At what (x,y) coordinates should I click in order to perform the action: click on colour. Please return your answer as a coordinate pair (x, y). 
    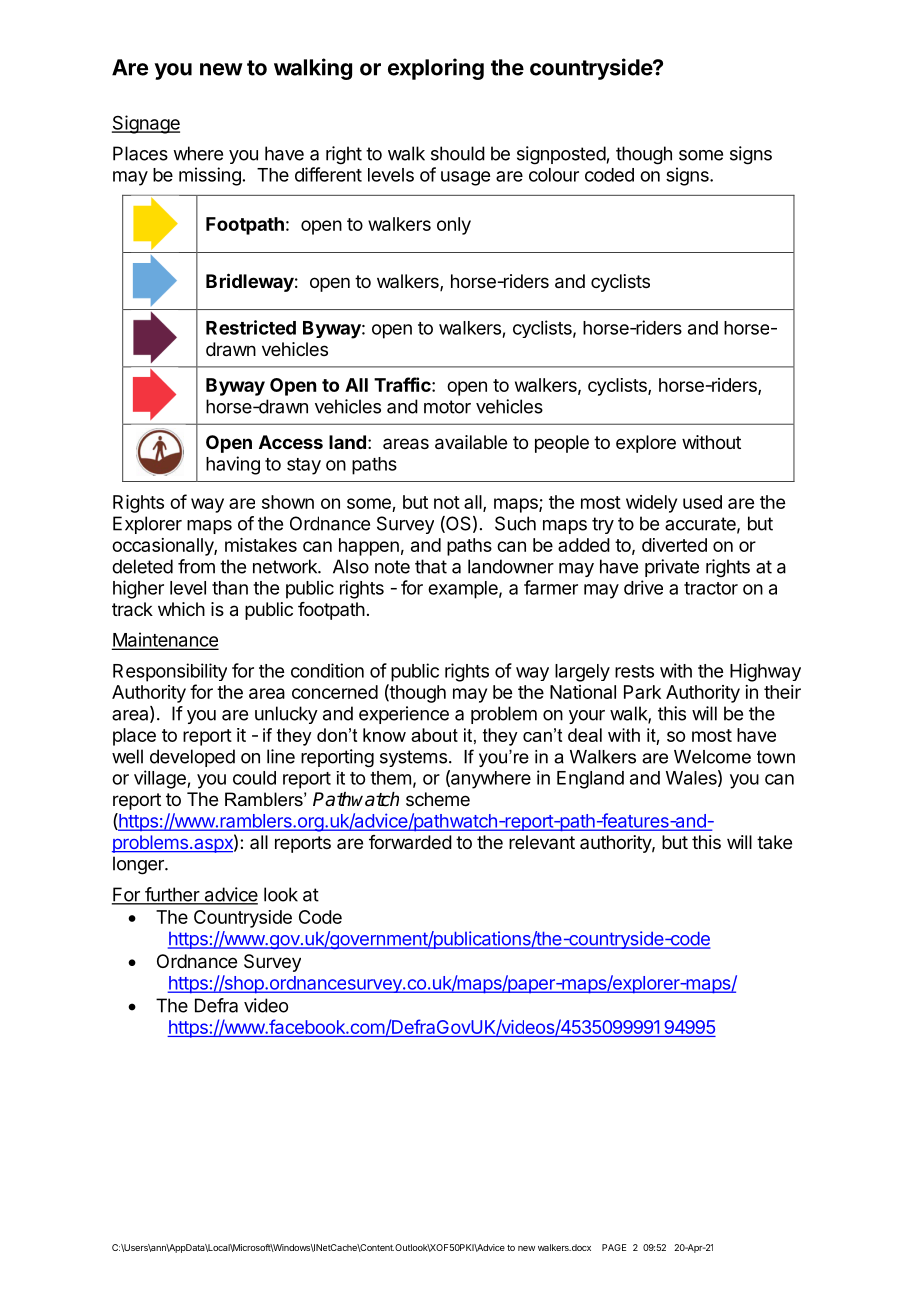
    Looking at the image, I should click on (554, 175).
